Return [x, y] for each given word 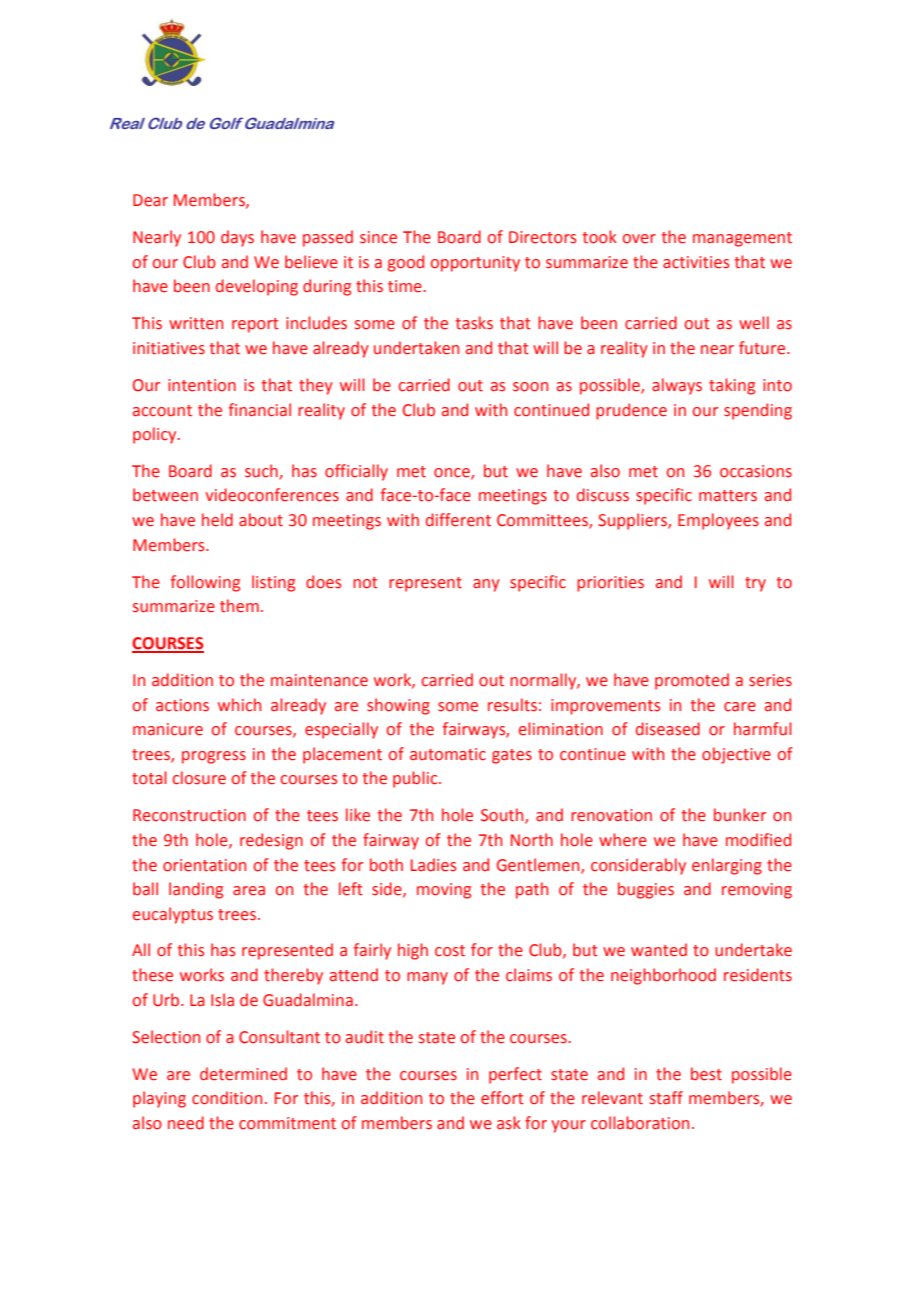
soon [530, 387]
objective [736, 755]
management [742, 239]
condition [227, 1098]
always [677, 386]
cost [450, 951]
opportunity [475, 264]
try [755, 584]
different [458, 520]
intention [202, 385]
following [205, 583]
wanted [659, 950]
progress [214, 757]
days [237, 238]
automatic [448, 754]
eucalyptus [173, 915]
